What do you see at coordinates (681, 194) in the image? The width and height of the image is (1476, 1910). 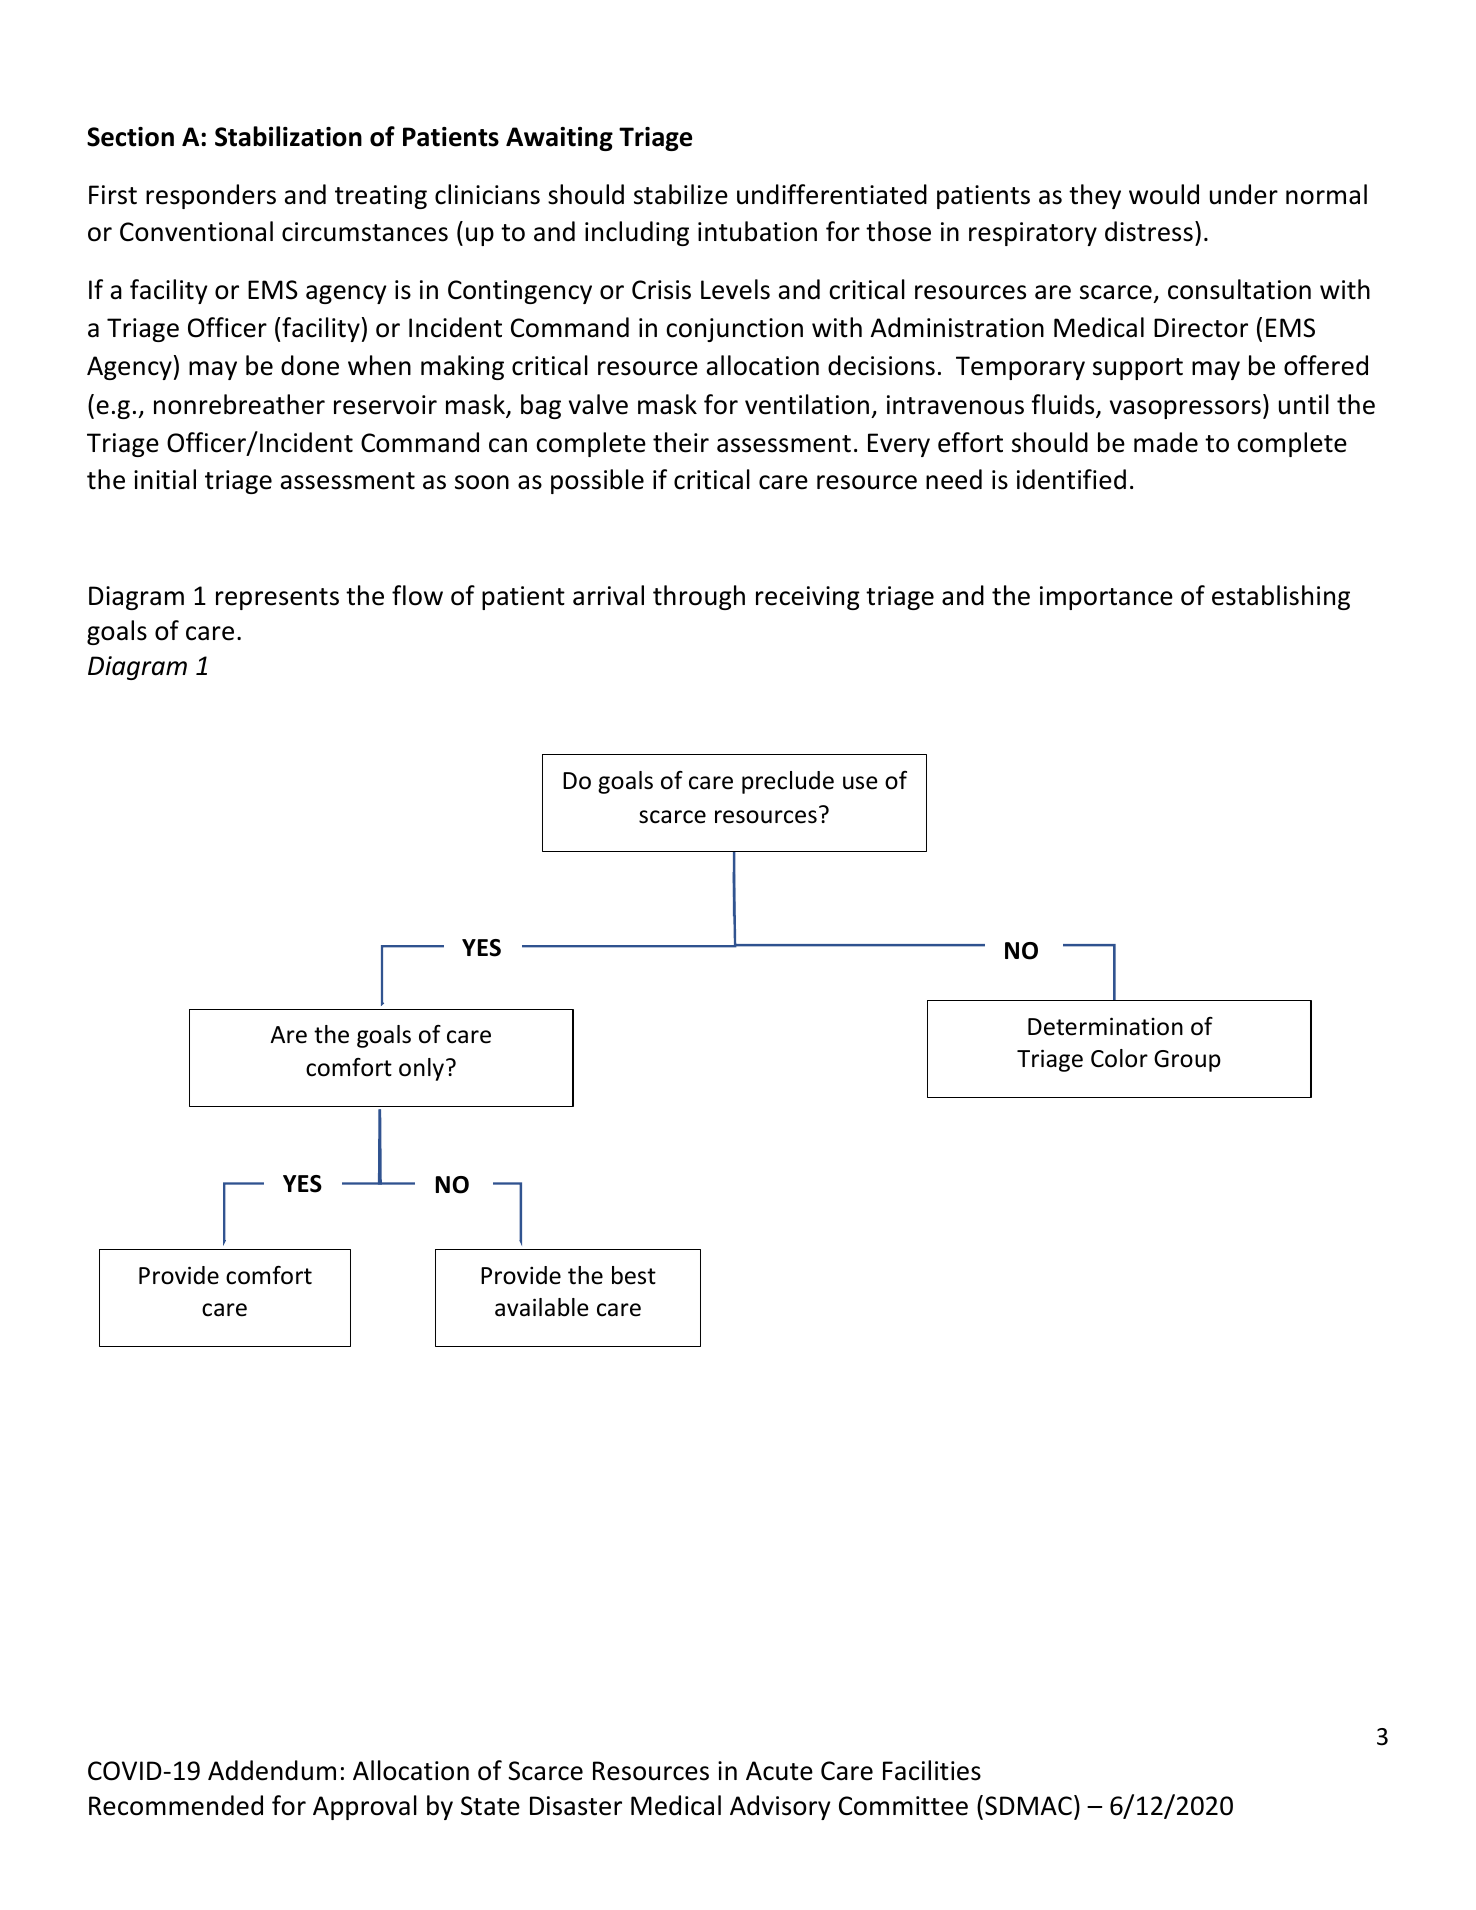 I see `stabilize` at bounding box center [681, 194].
